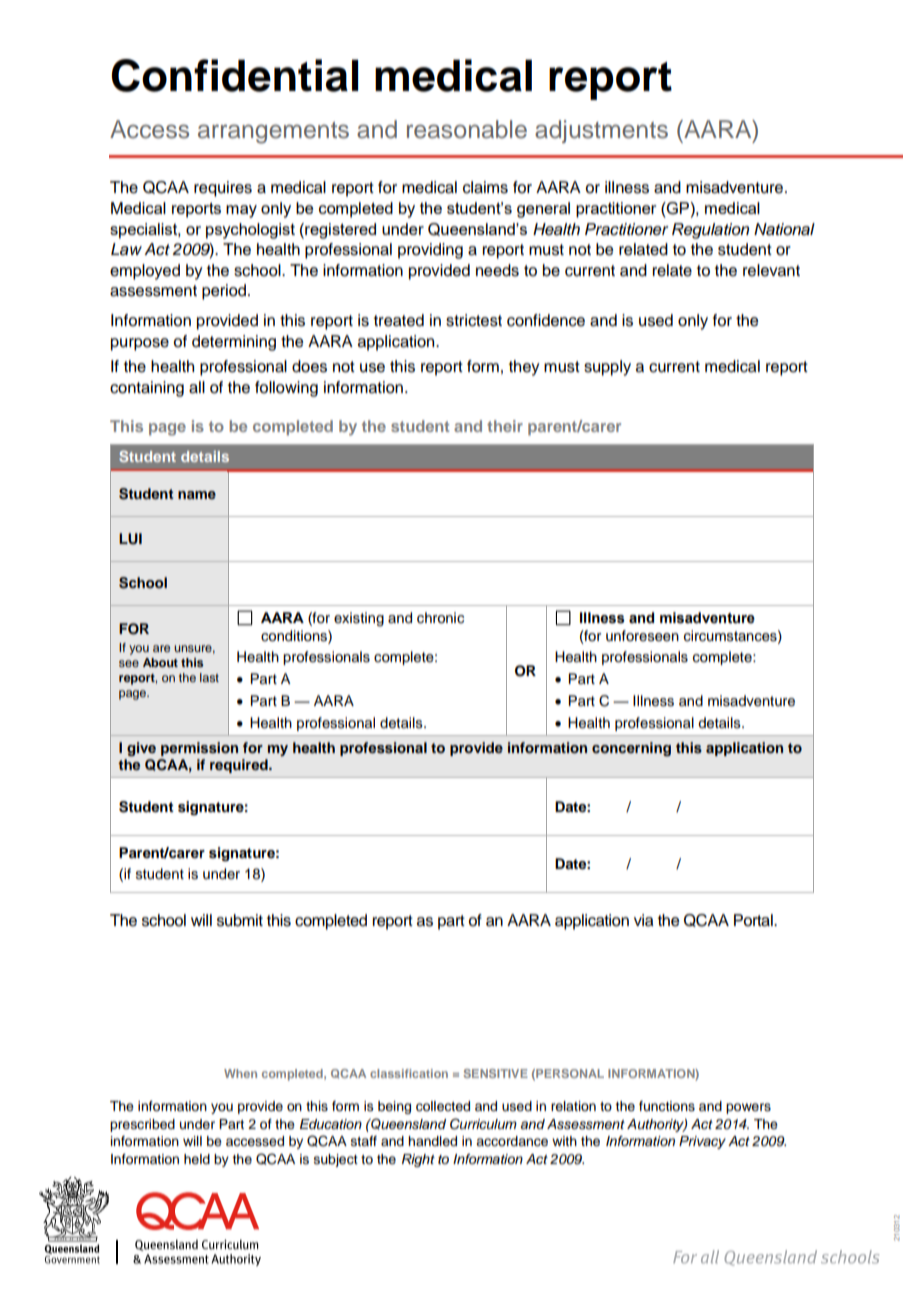 This page has width=924, height=1308. Describe the element at coordinates (601, 131) in the page. I see `adjustments` at that location.
